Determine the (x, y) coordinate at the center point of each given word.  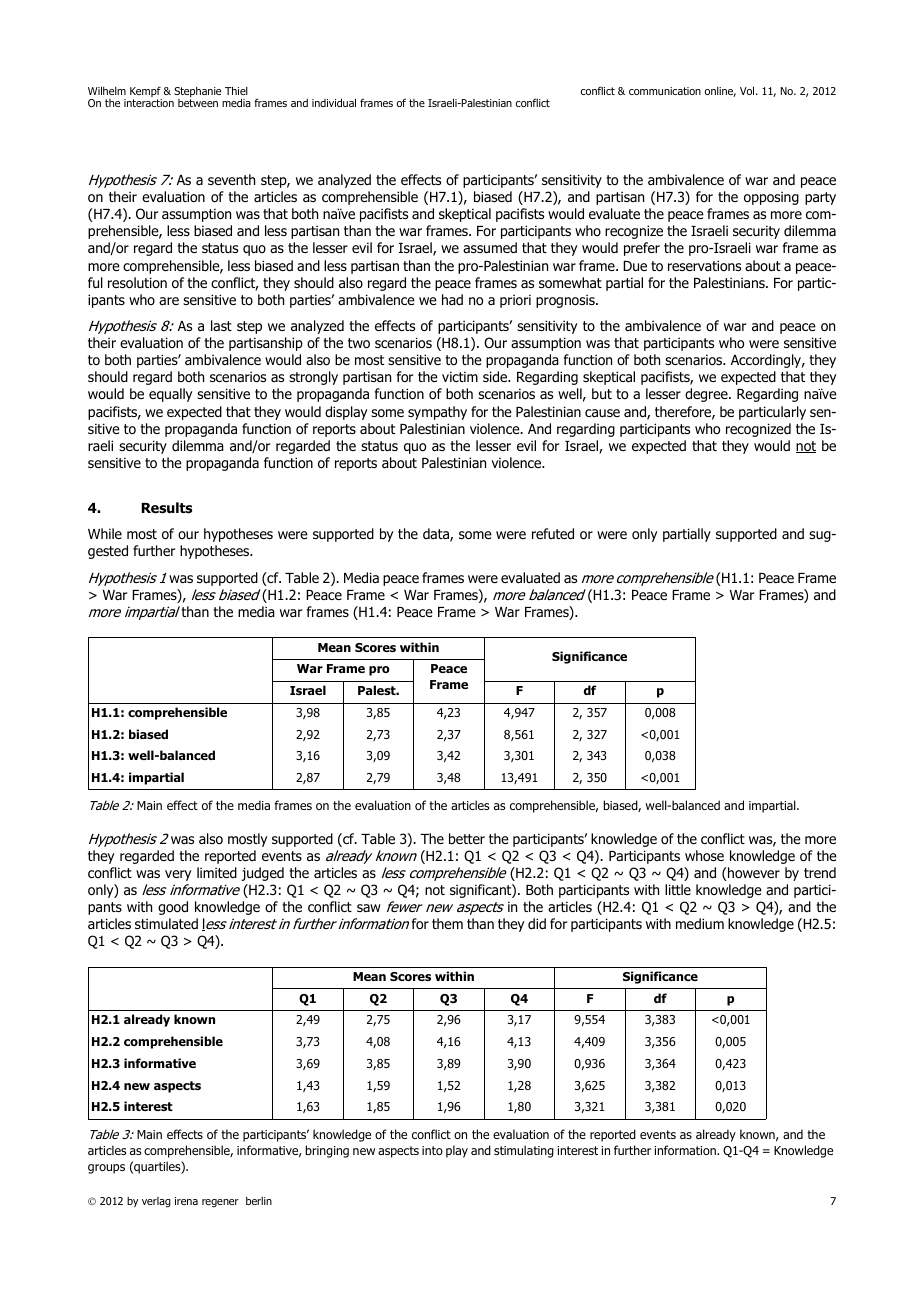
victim (460, 376)
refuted (553, 534)
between (198, 103)
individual (334, 102)
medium (700, 923)
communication (665, 91)
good (173, 908)
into (432, 1150)
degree (707, 395)
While (105, 533)
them (447, 923)
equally (170, 395)
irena (186, 1201)
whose (704, 855)
